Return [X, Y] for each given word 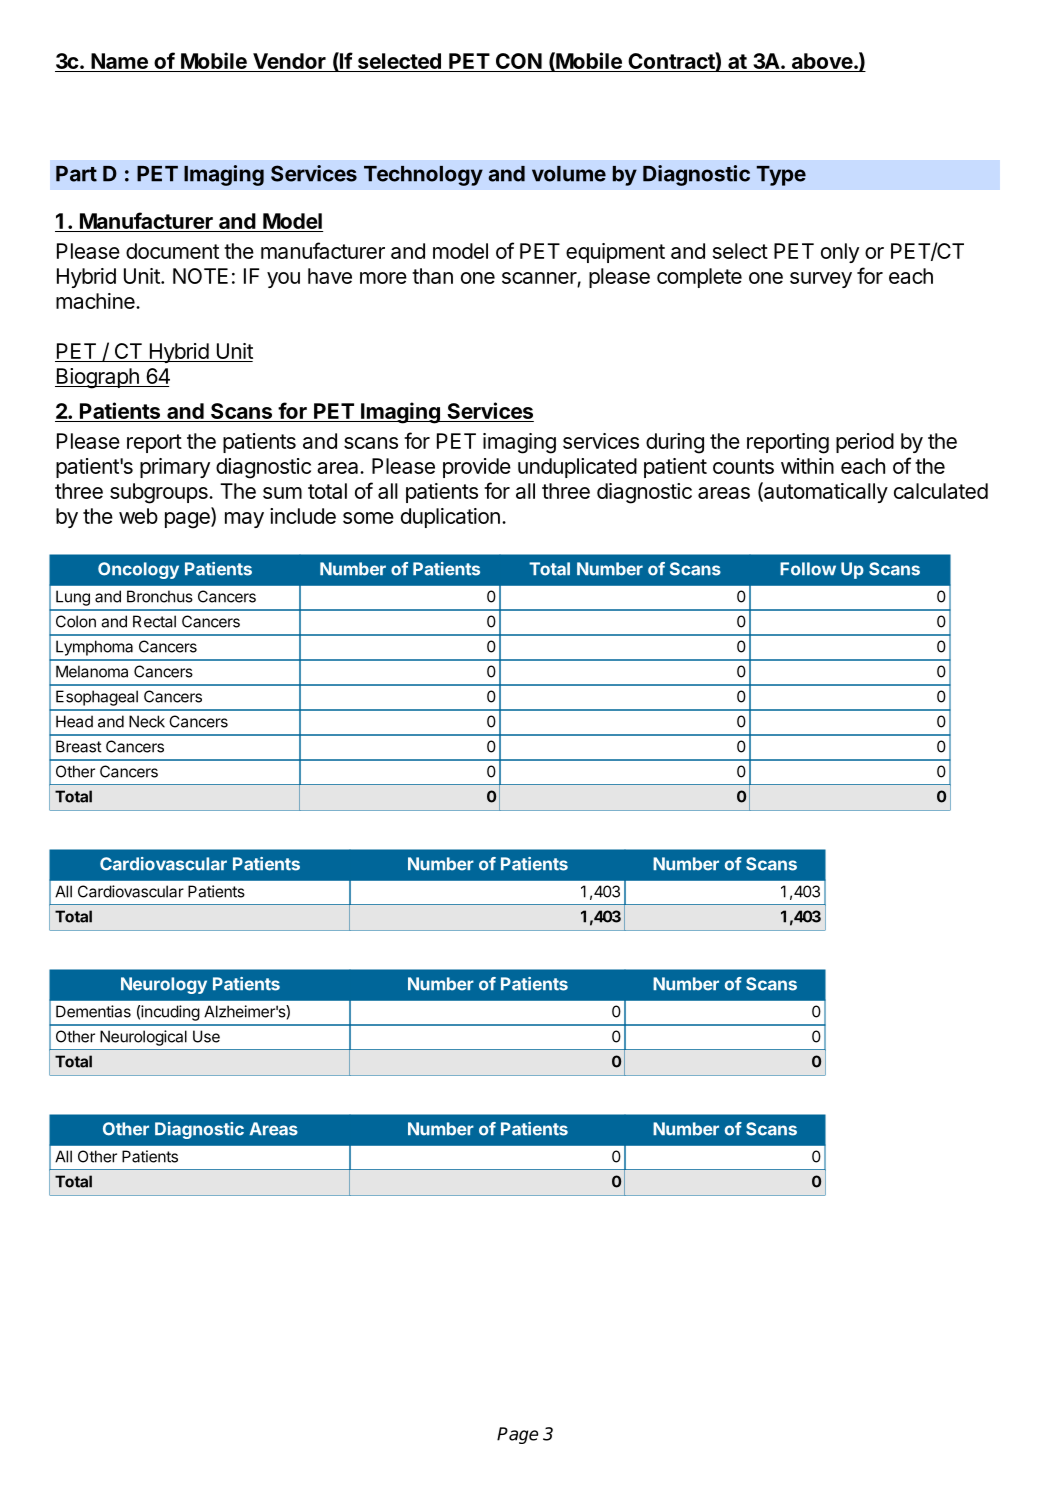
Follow [808, 569]
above [821, 62]
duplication [450, 518]
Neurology [164, 985]
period [865, 443]
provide [477, 468]
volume [569, 174]
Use [206, 1036]
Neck [147, 721]
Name [119, 62]
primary [175, 468]
